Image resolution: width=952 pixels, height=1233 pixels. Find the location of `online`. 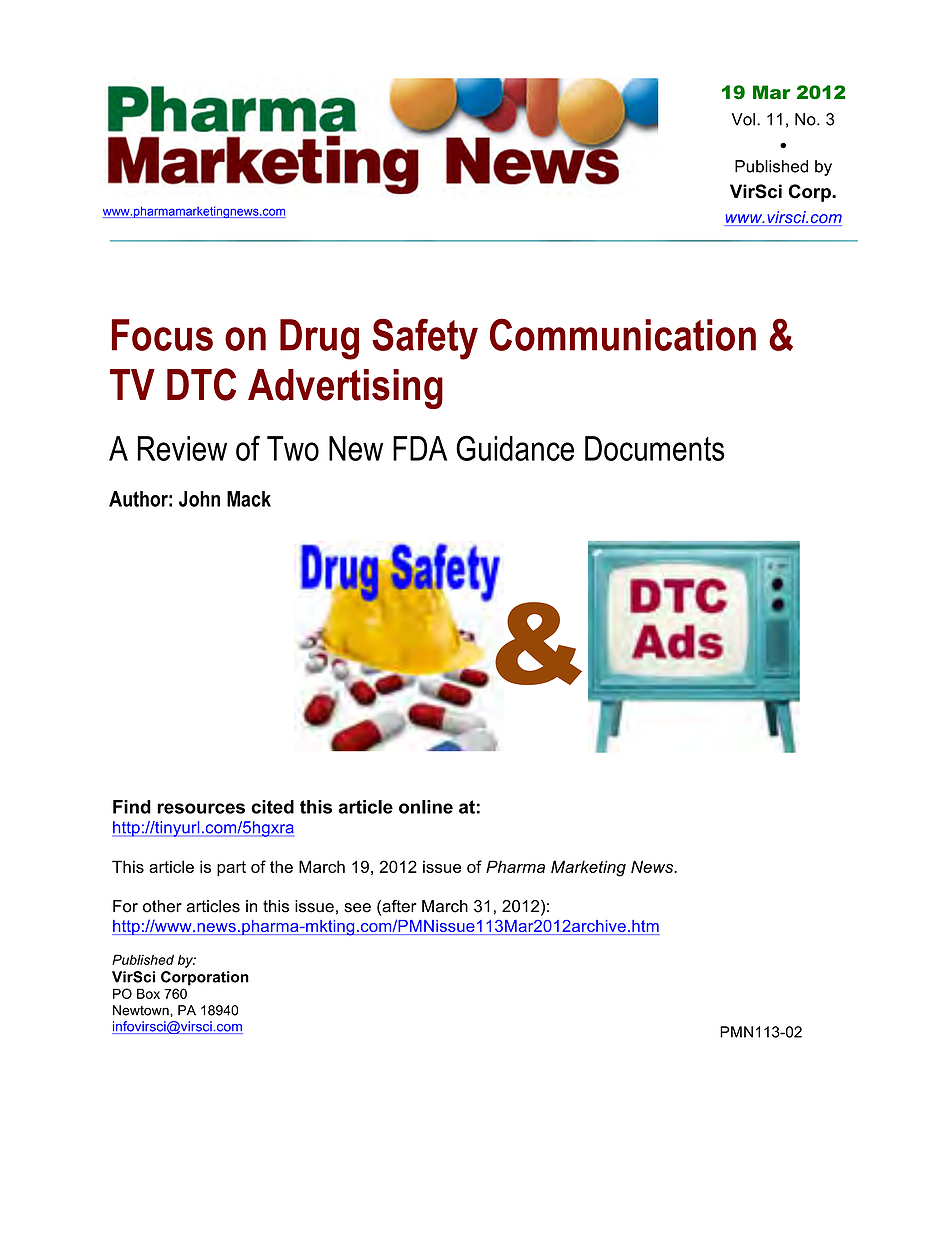

online is located at coordinates (426, 807).
